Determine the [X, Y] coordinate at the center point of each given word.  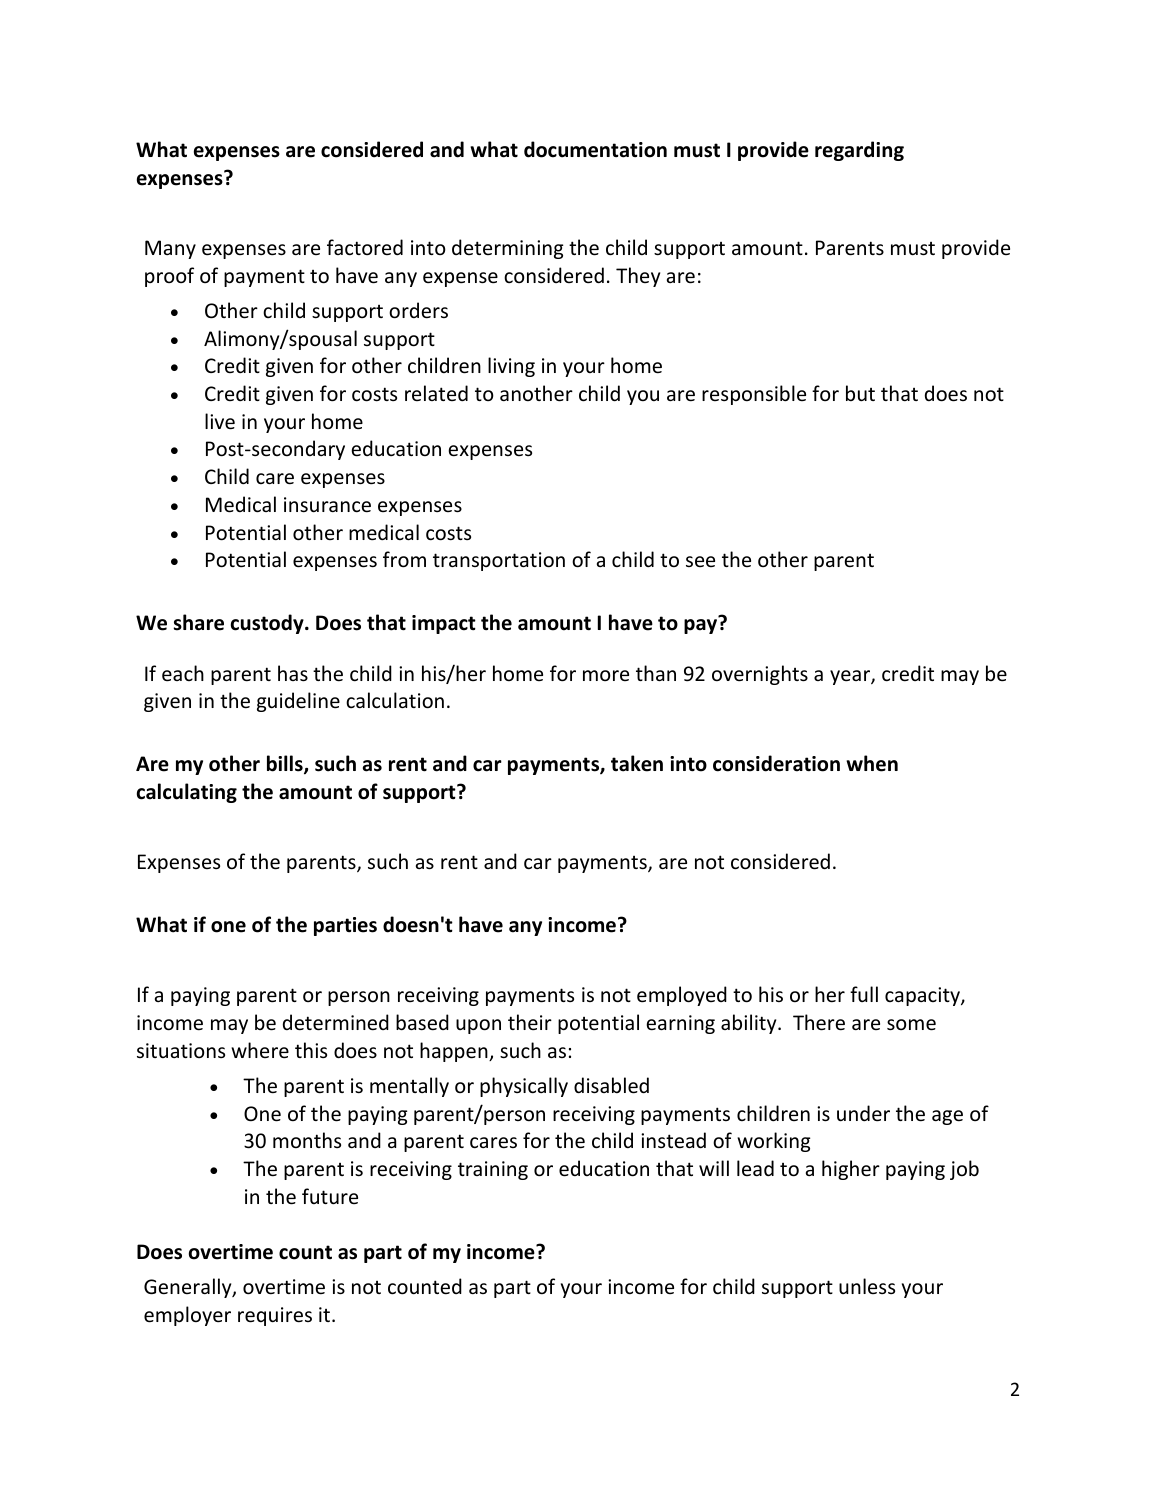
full [864, 994]
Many [170, 249]
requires [275, 1316]
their [530, 1022]
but [860, 393]
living [511, 367]
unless [867, 1286]
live [220, 421]
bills [286, 764]
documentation [595, 149]
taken [637, 763]
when [872, 763]
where [260, 1050]
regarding [859, 151]
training [493, 1170]
